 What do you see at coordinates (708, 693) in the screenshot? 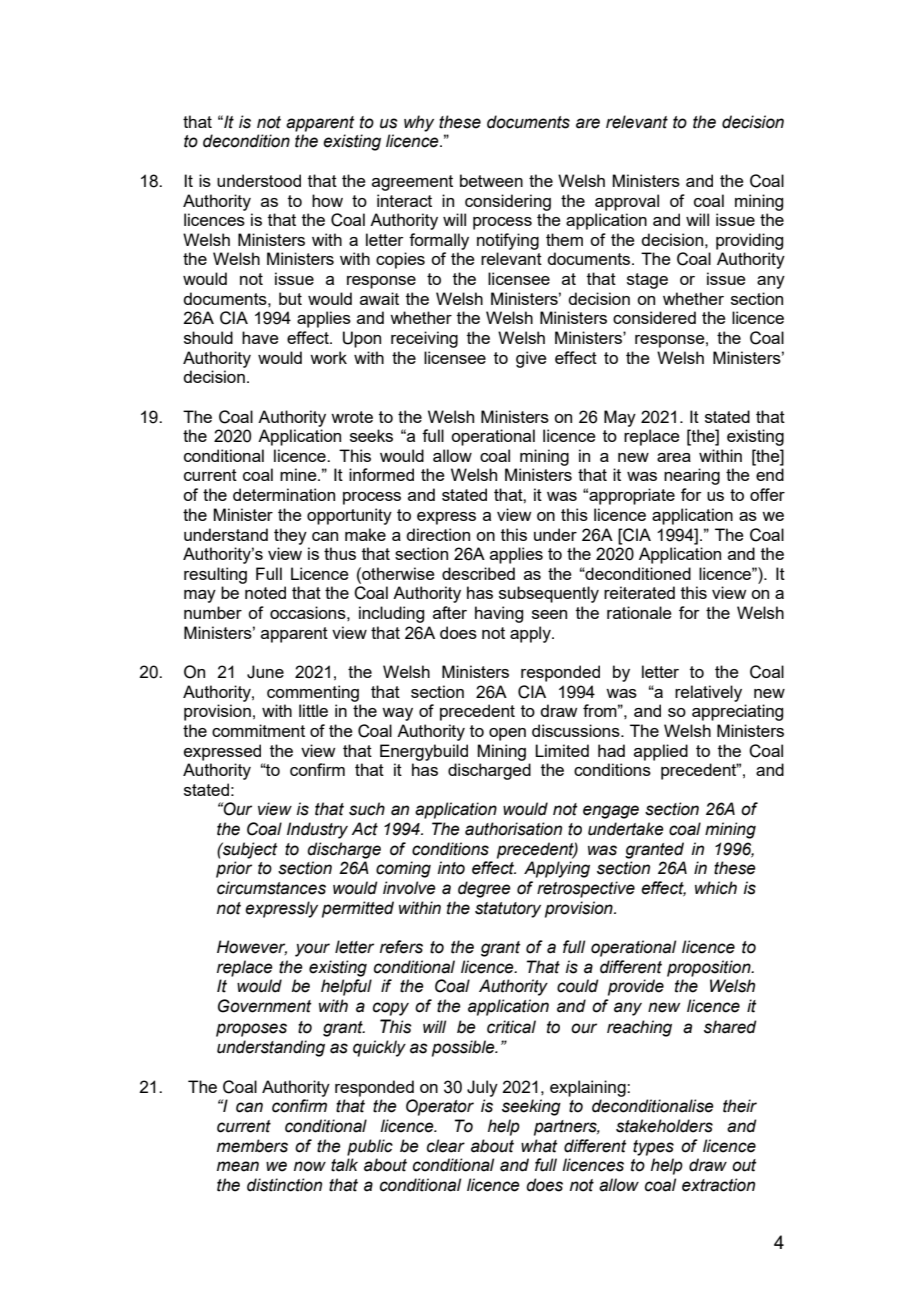
I see `relatively` at bounding box center [708, 693].
